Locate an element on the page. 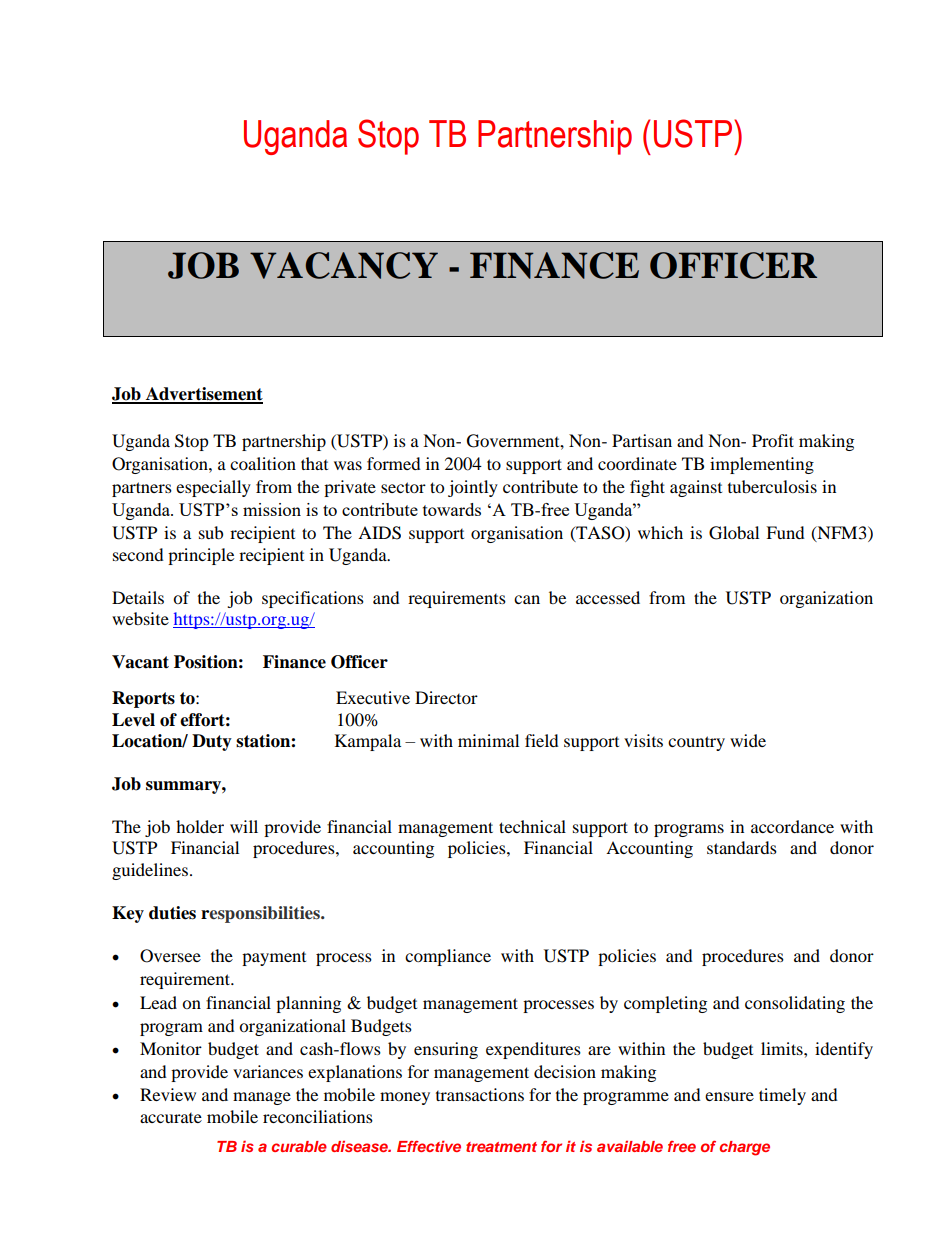  especially is located at coordinates (213, 488).
